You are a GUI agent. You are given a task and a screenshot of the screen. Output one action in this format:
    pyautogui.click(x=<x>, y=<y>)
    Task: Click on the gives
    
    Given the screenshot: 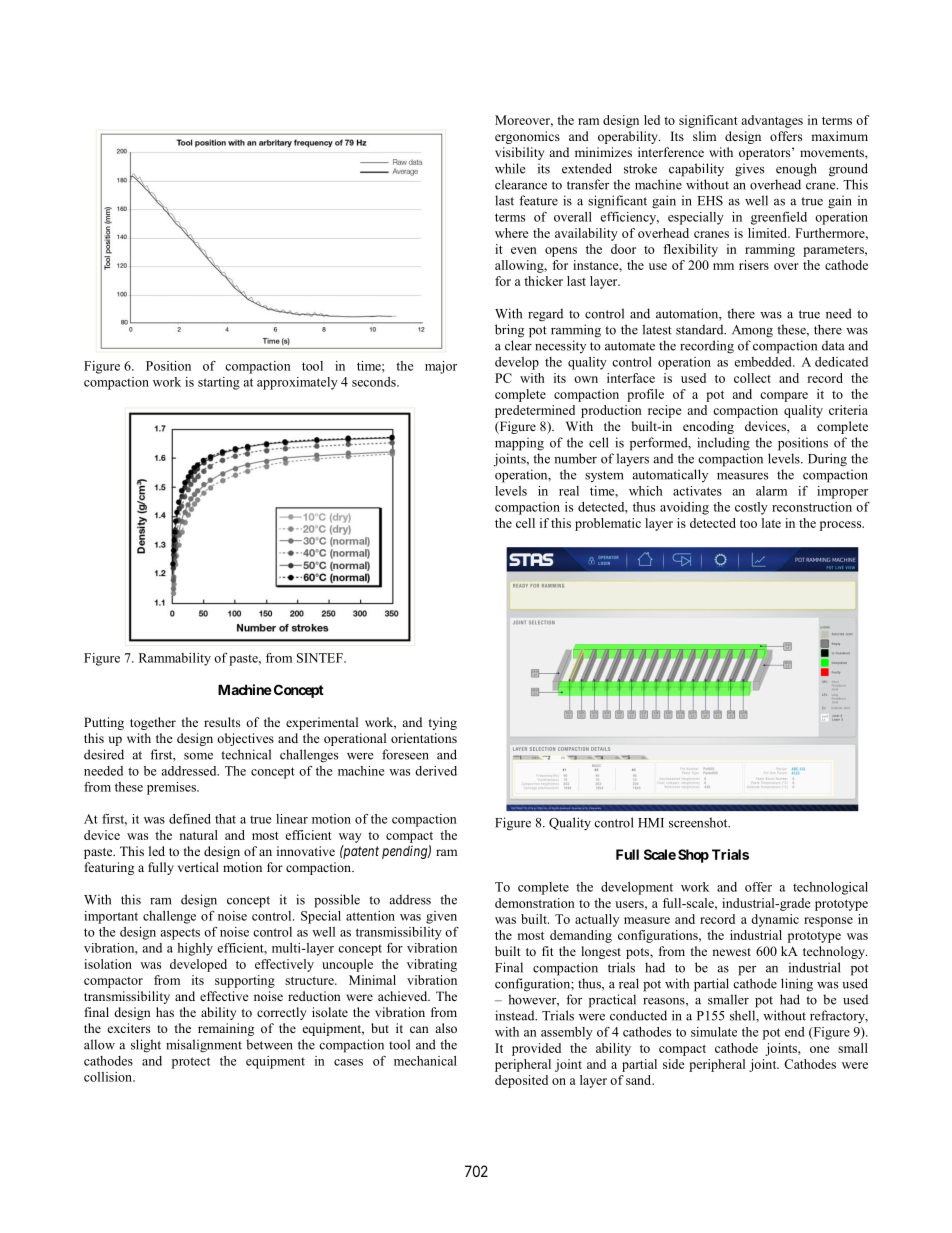 What is the action you would take?
    pyautogui.click(x=749, y=170)
